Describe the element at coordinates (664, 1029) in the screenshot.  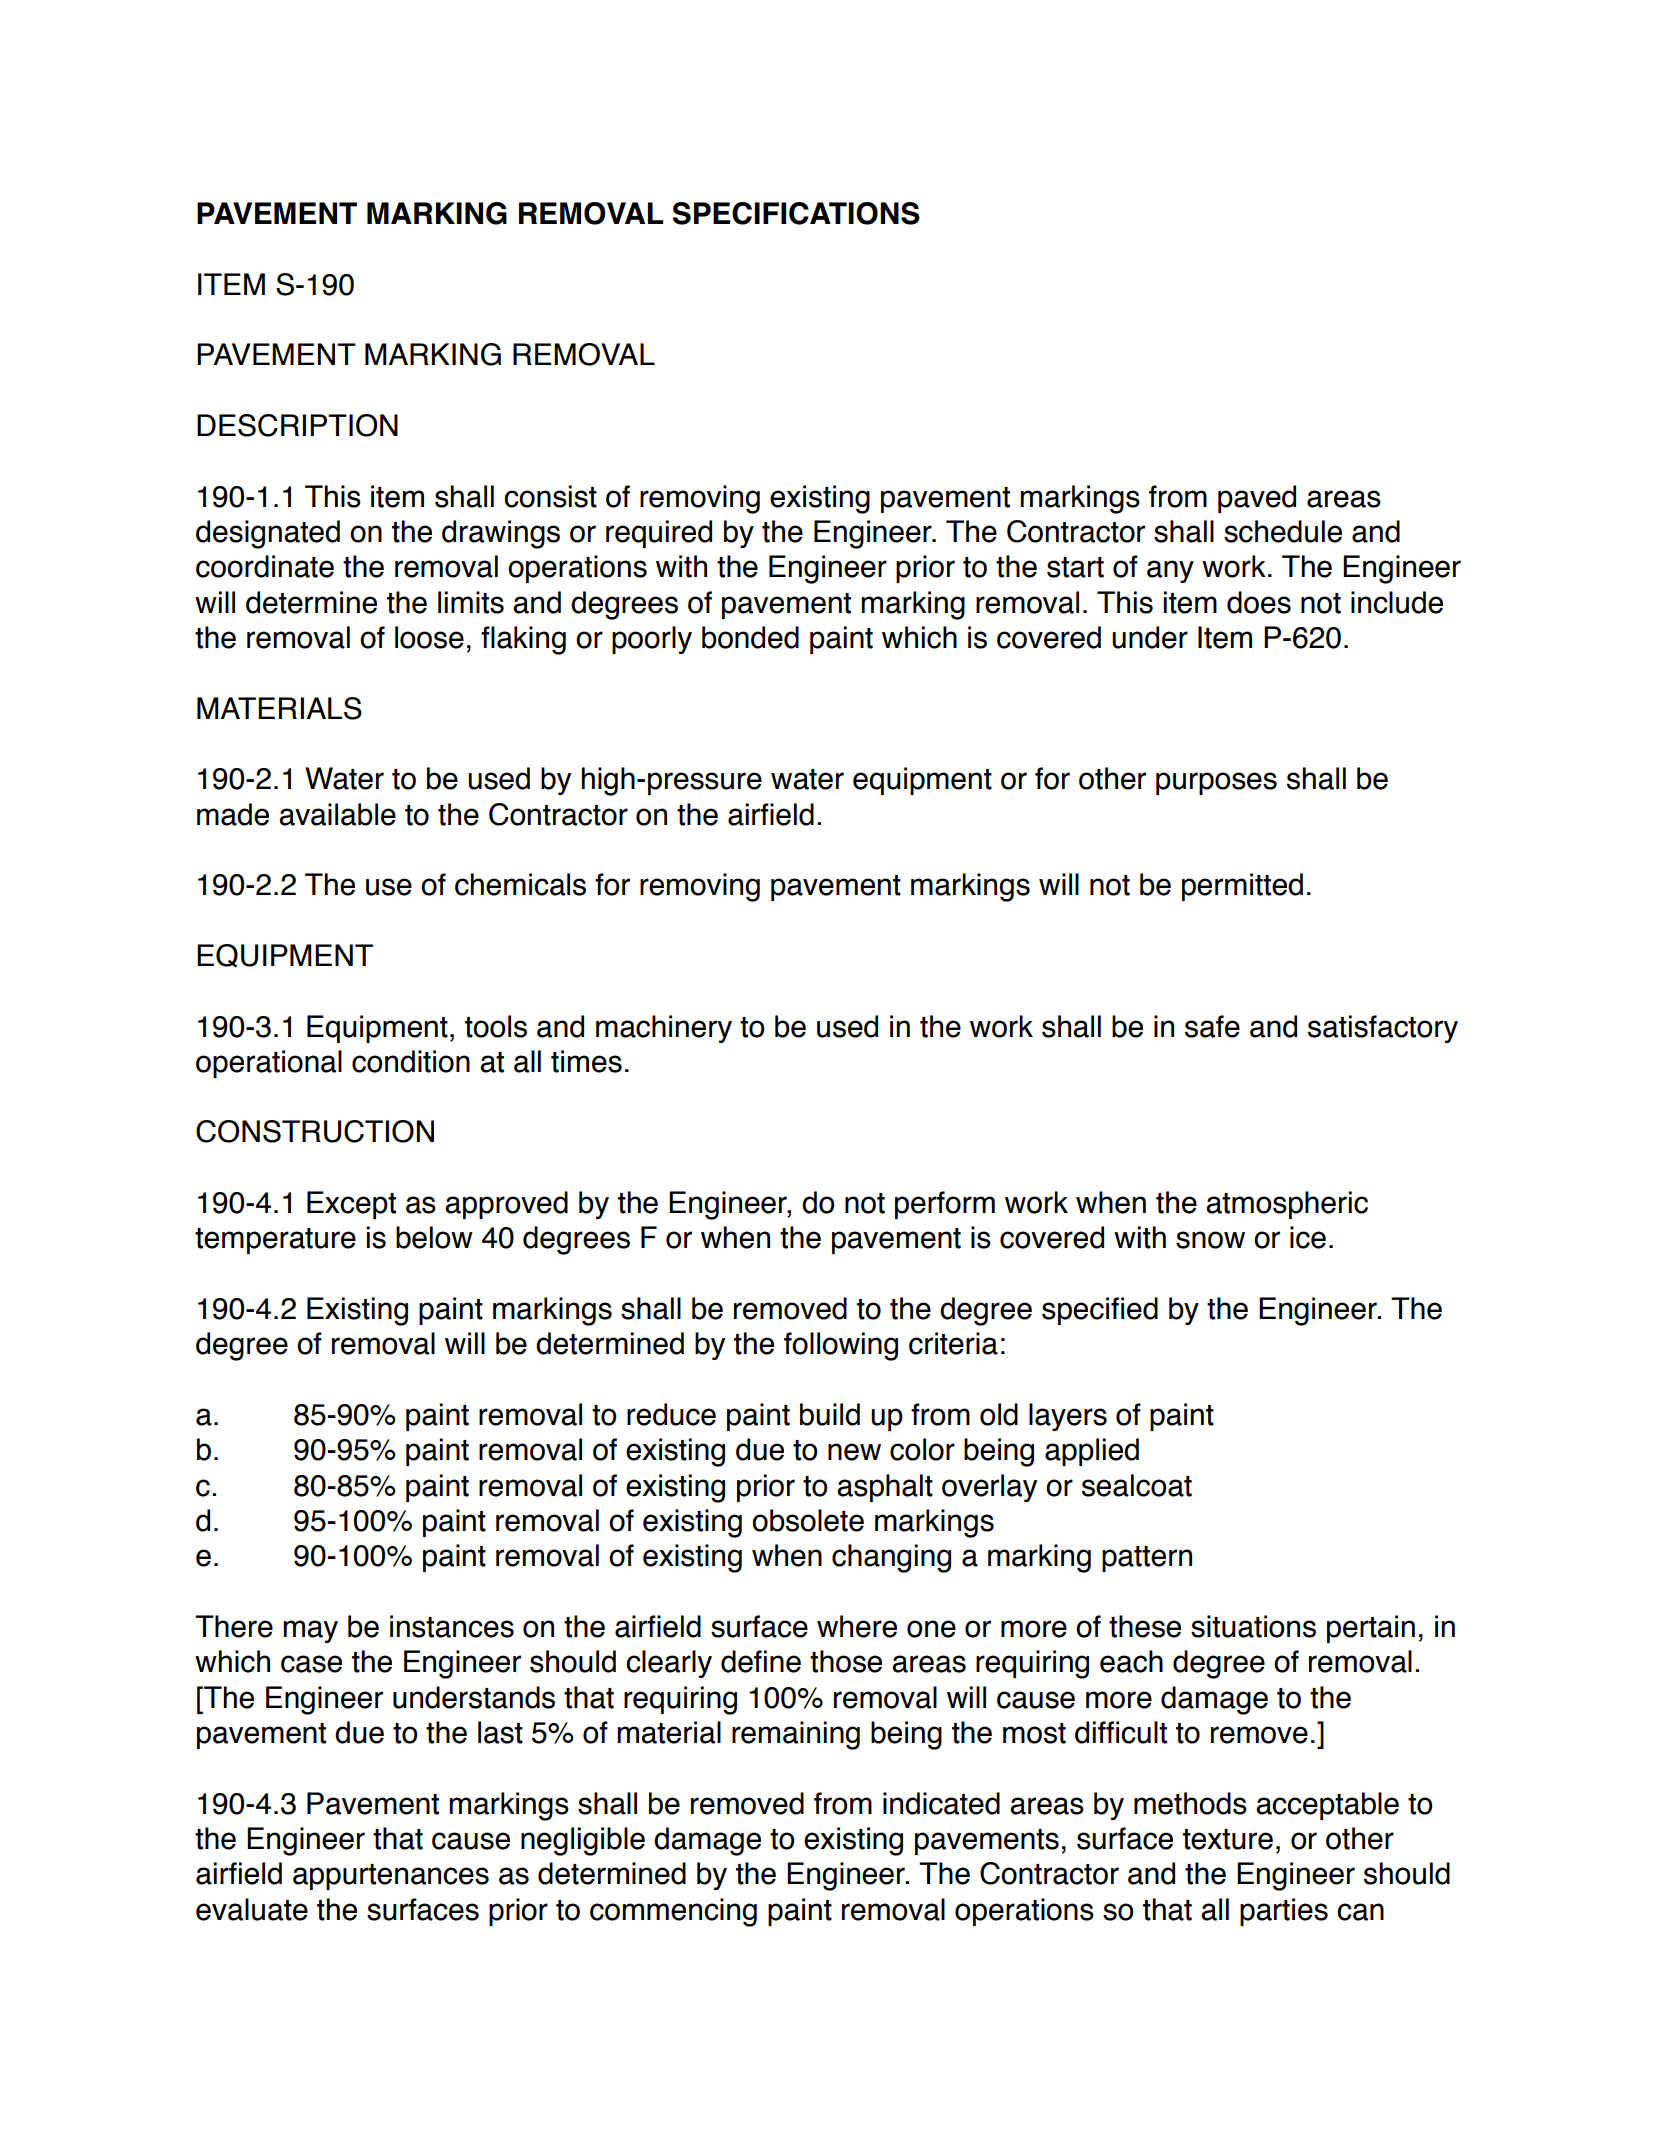
I see `machinery` at that location.
